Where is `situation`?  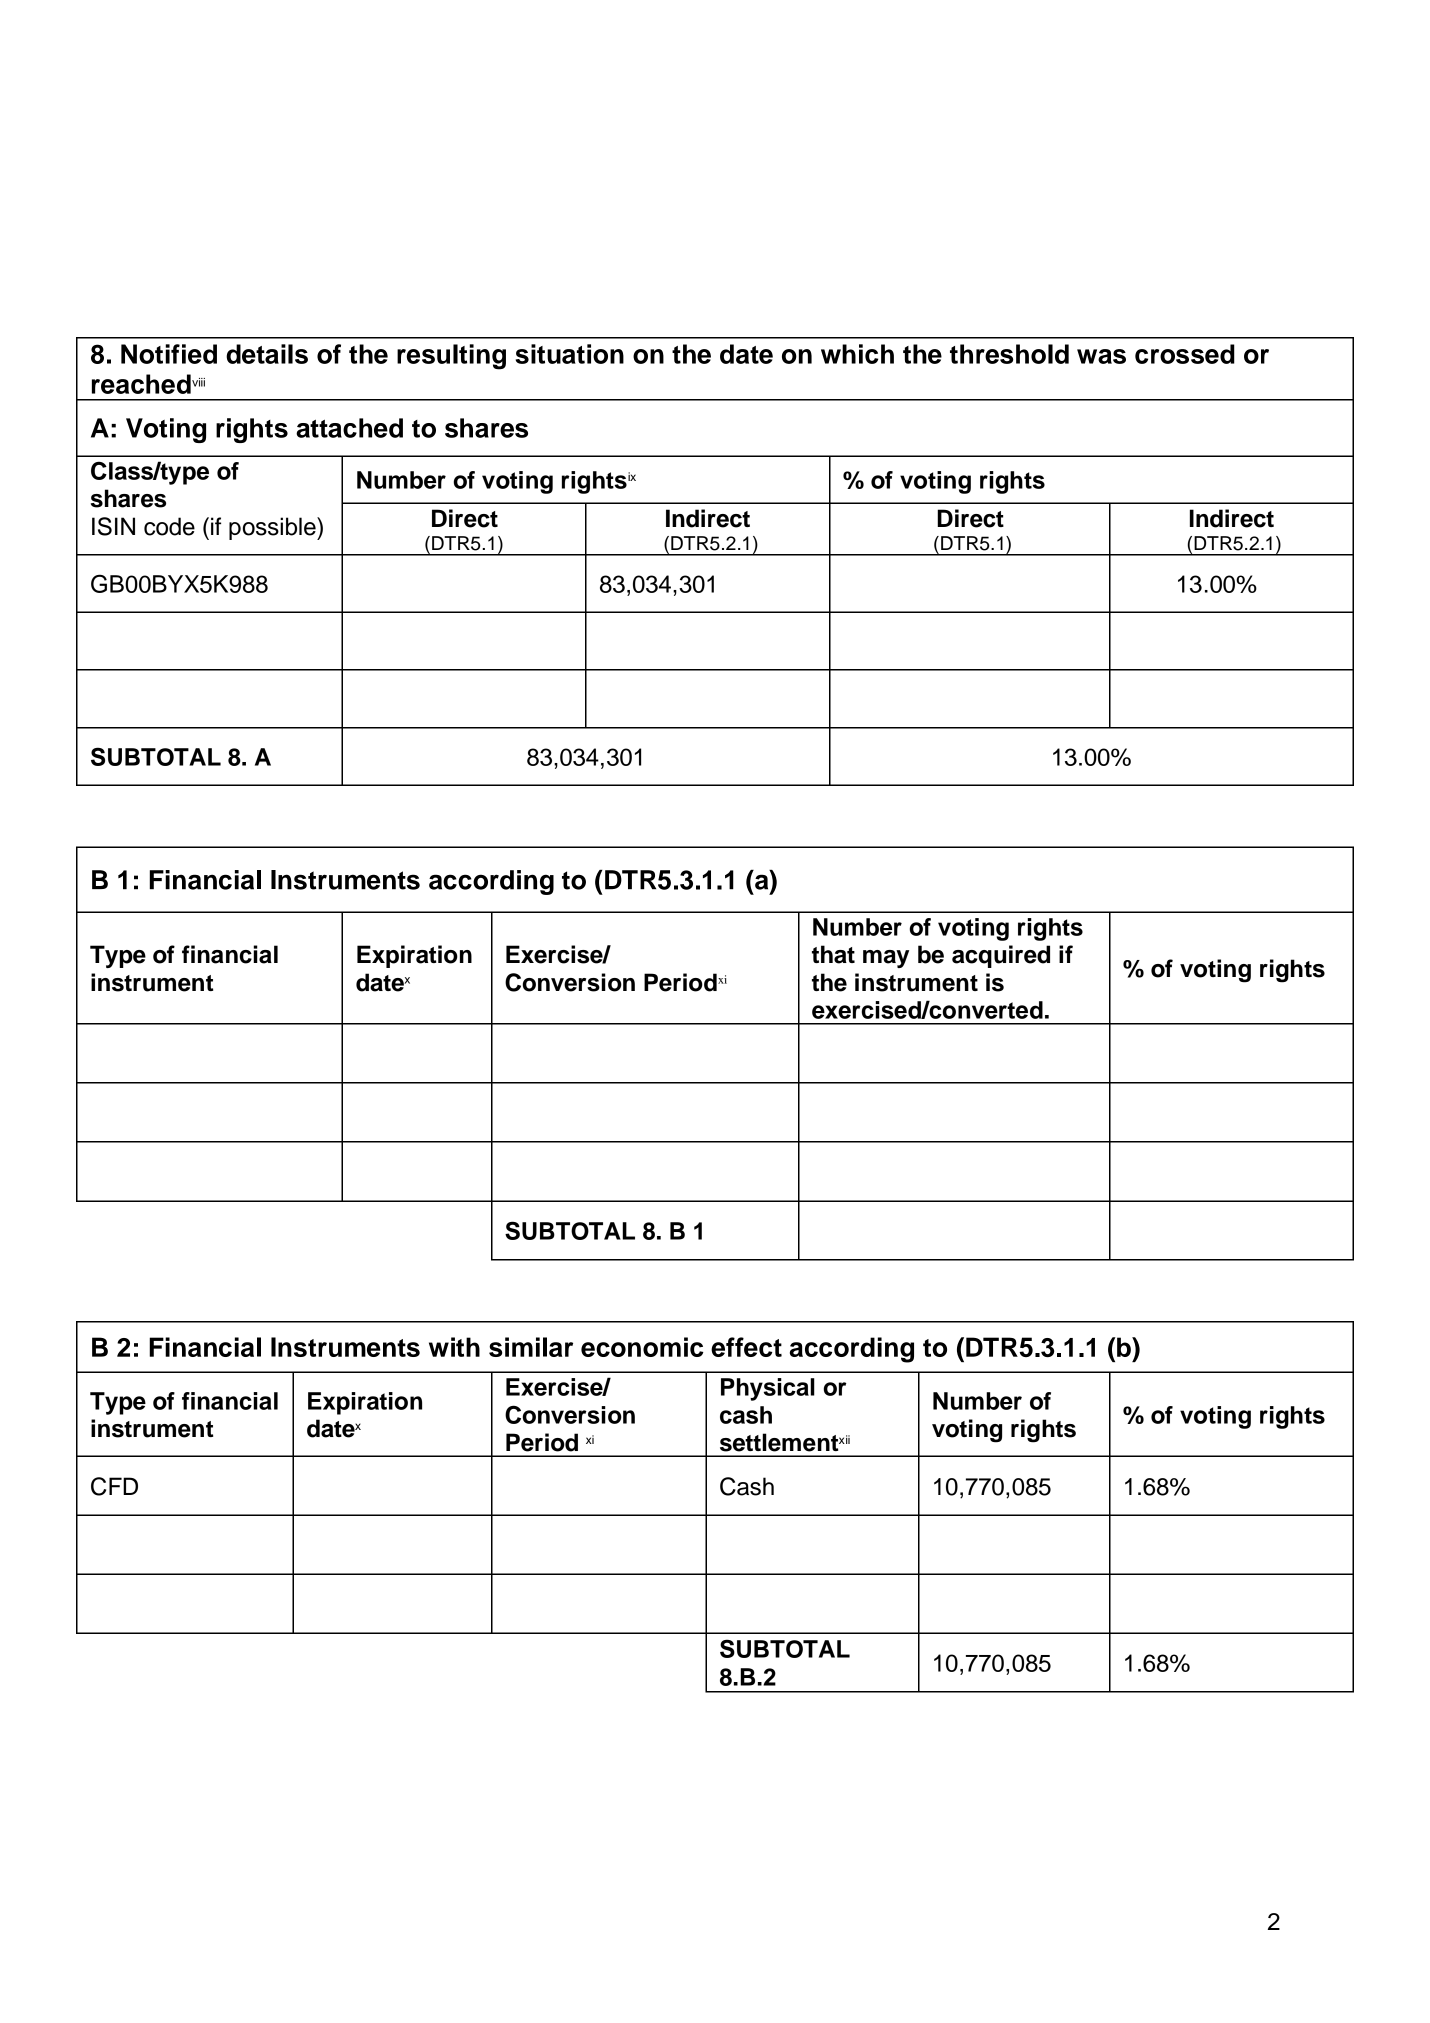
situation is located at coordinates (570, 354).
